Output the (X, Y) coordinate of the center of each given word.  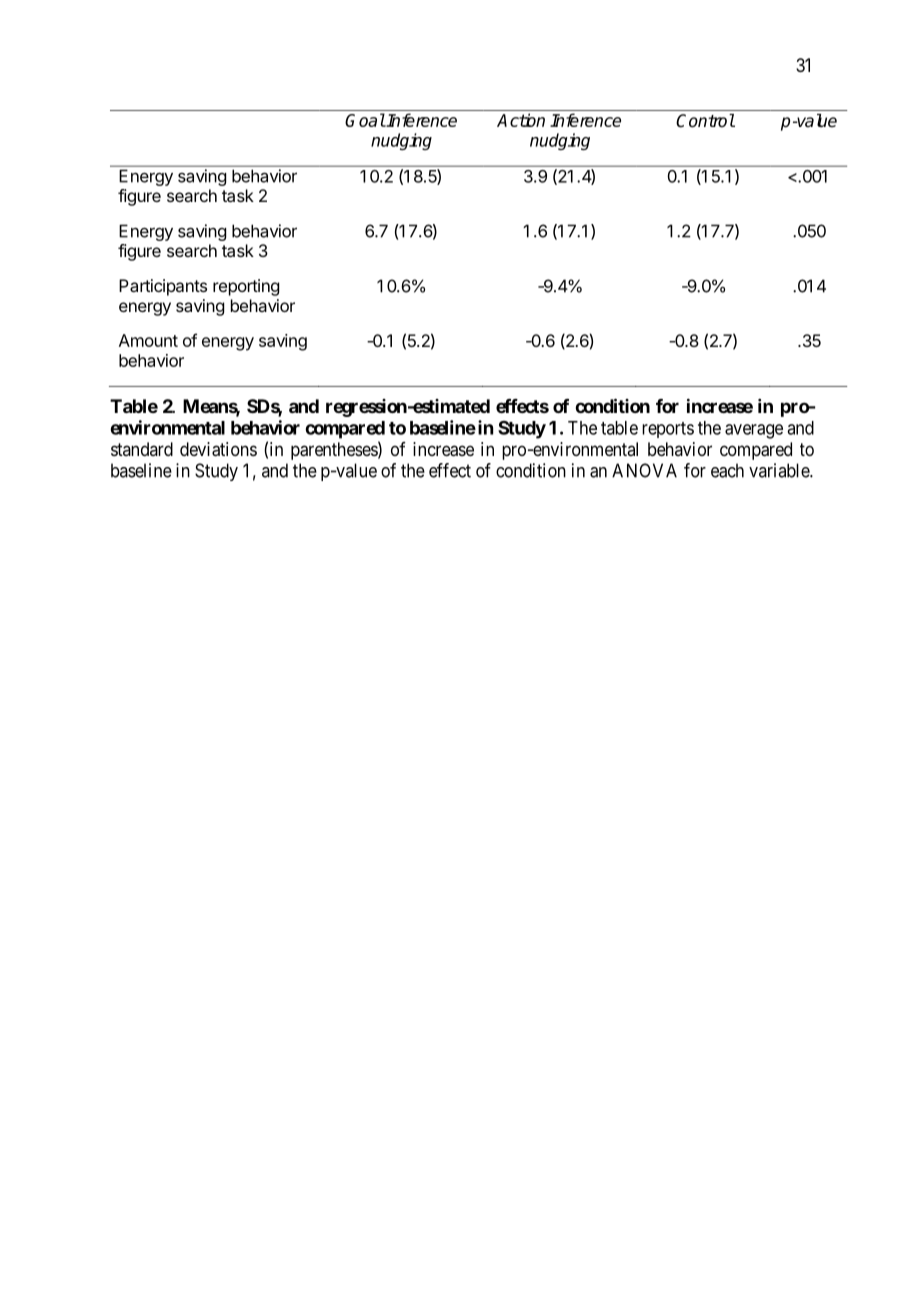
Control (705, 121)
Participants (163, 287)
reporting (246, 287)
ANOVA (644, 470)
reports (668, 430)
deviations (218, 449)
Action (521, 120)
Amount (148, 340)
